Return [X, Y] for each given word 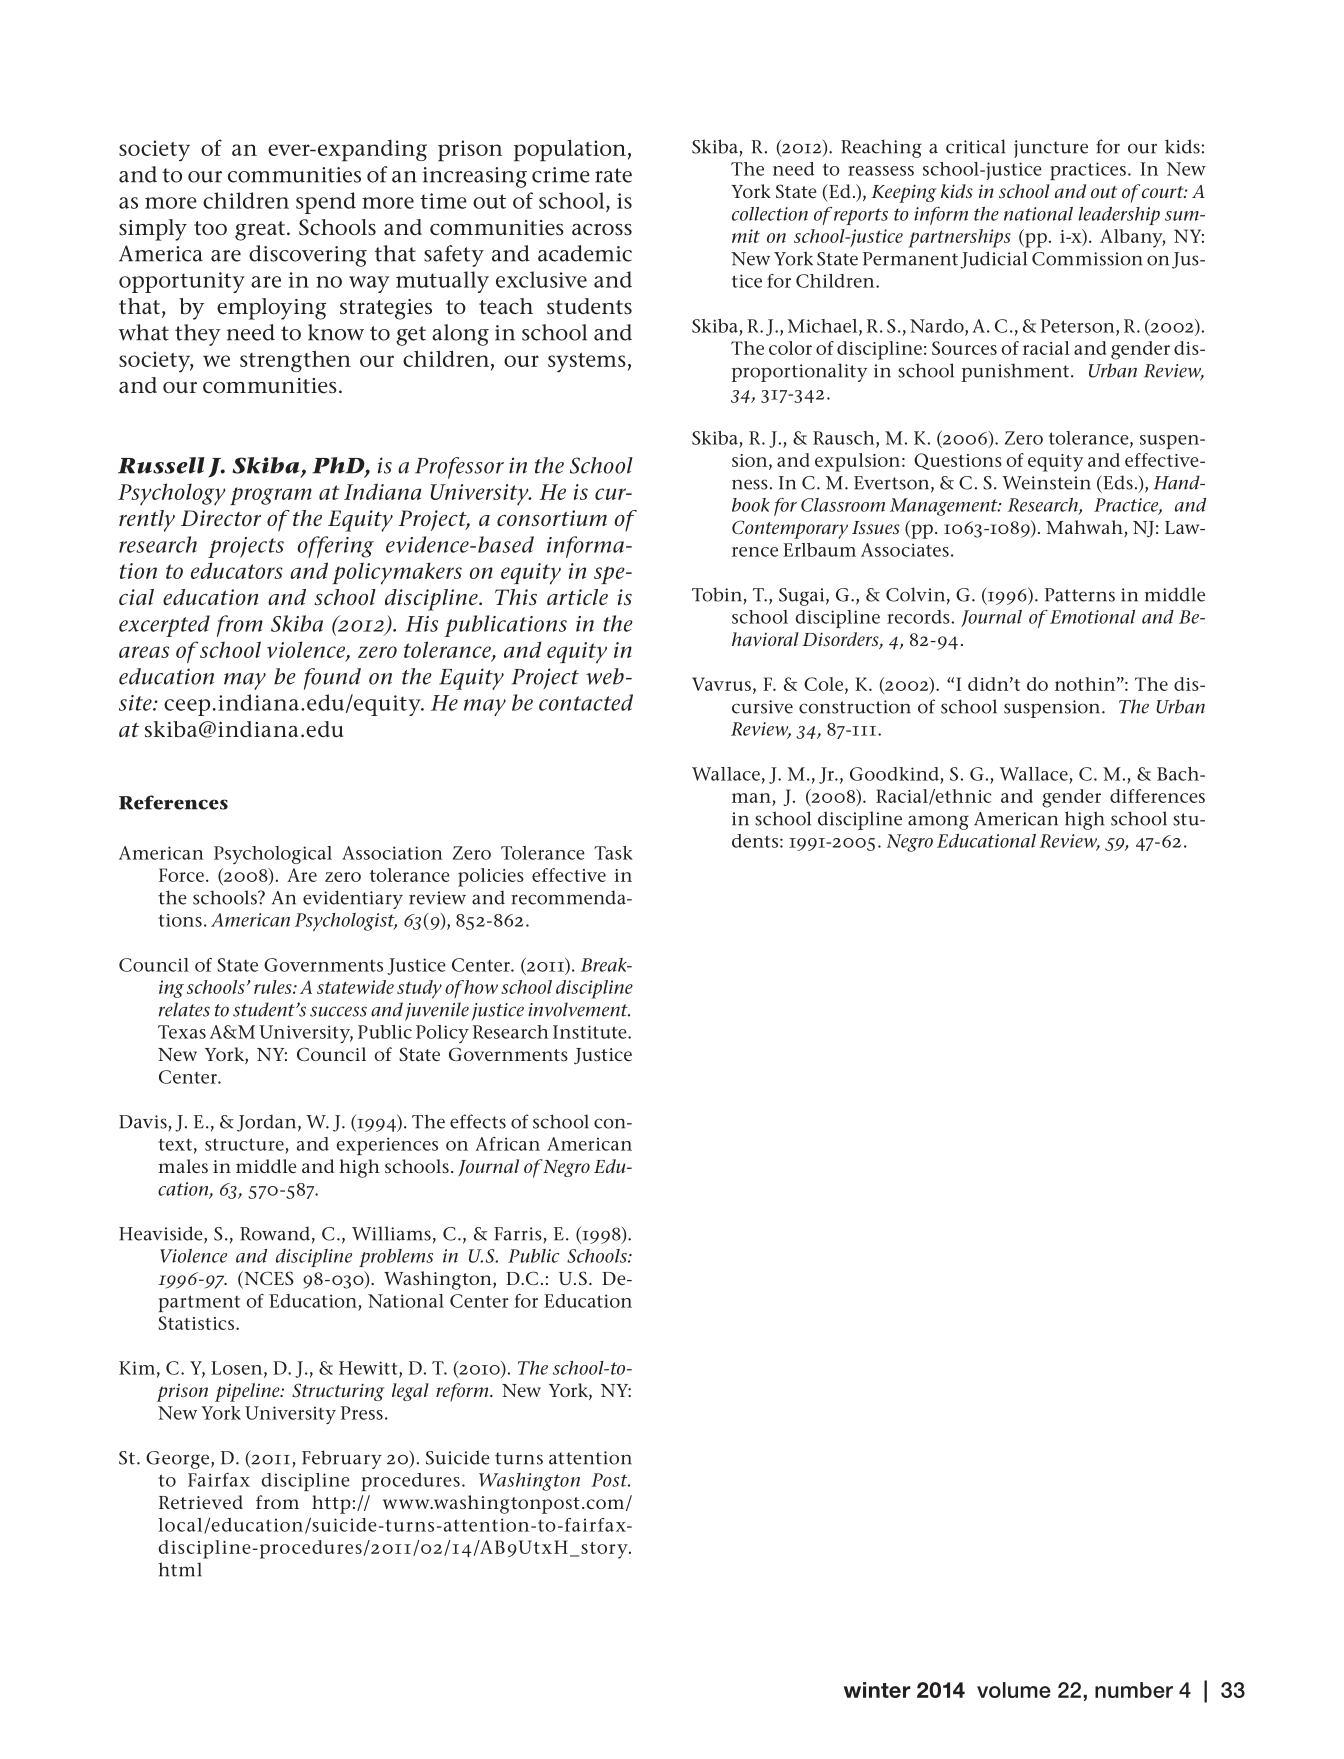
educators [237, 570]
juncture [1051, 149]
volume [1014, 1690]
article [577, 597]
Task [613, 853]
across [602, 230]
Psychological [273, 855]
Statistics [197, 1323]
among [938, 822]
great [260, 231]
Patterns [1080, 595]
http [331, 1504]
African [507, 1144]
